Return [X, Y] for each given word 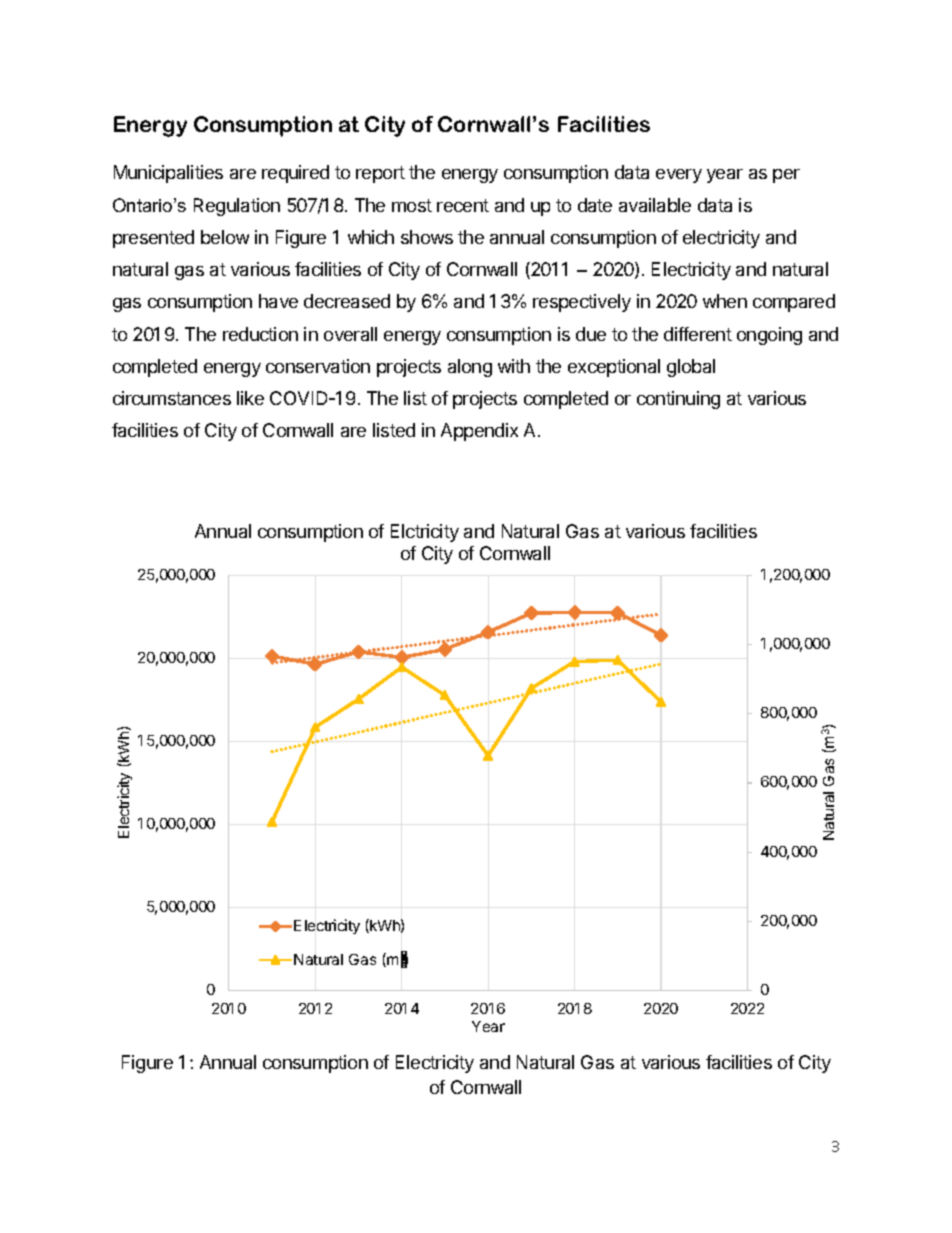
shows [427, 237]
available [655, 205]
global [691, 368]
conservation [318, 366]
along [470, 368]
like [250, 398]
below [225, 237]
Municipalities [168, 174]
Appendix [479, 432]
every [679, 176]
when [725, 301]
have [278, 301]
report [380, 174]
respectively [582, 303]
